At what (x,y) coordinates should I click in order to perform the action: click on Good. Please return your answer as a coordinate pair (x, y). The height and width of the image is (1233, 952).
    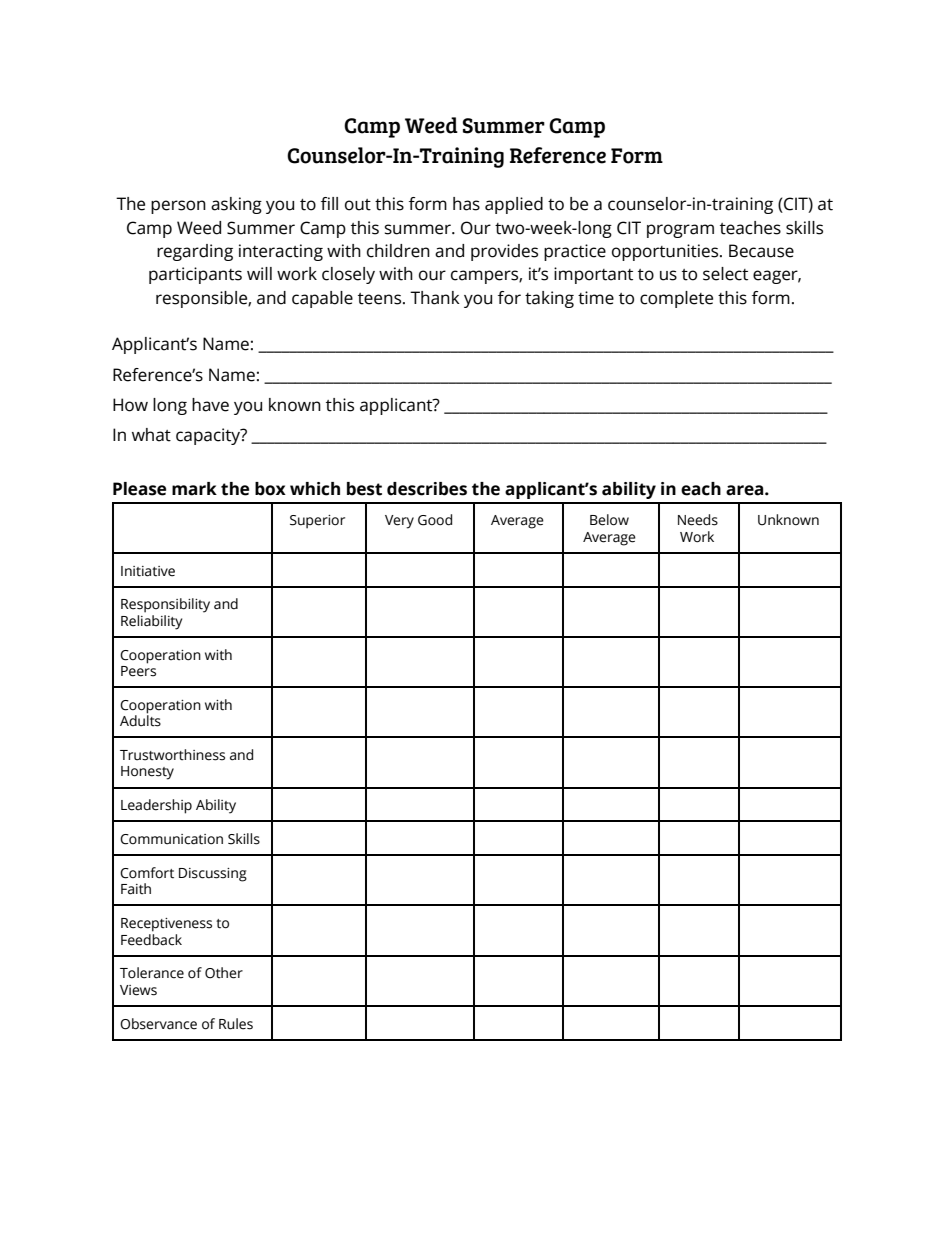
    Looking at the image, I should click on (435, 520).
